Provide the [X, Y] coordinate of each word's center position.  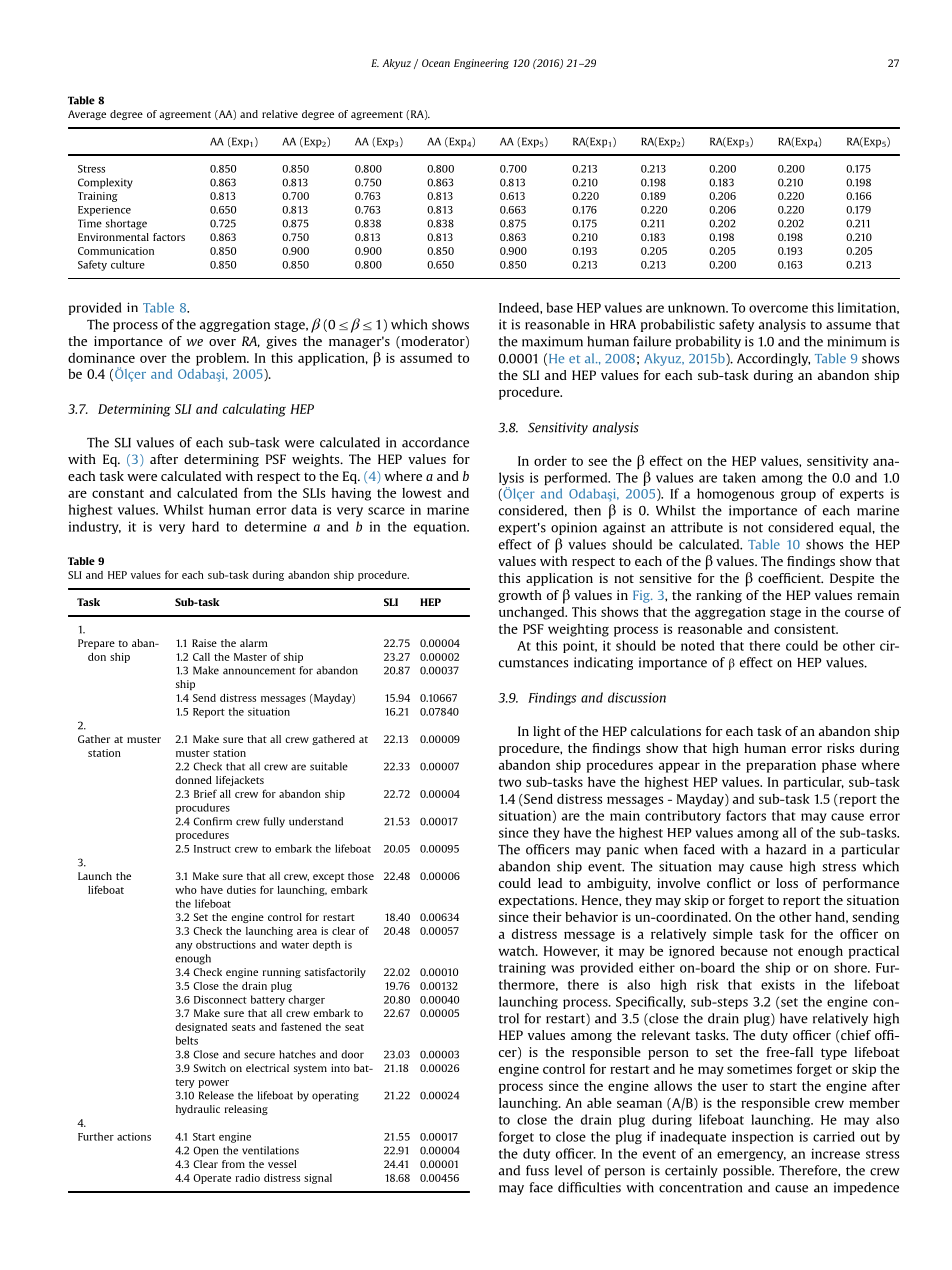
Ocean [436, 63]
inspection [763, 1137]
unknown [698, 307]
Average [87, 115]
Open [205, 1151]
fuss [537, 1170]
